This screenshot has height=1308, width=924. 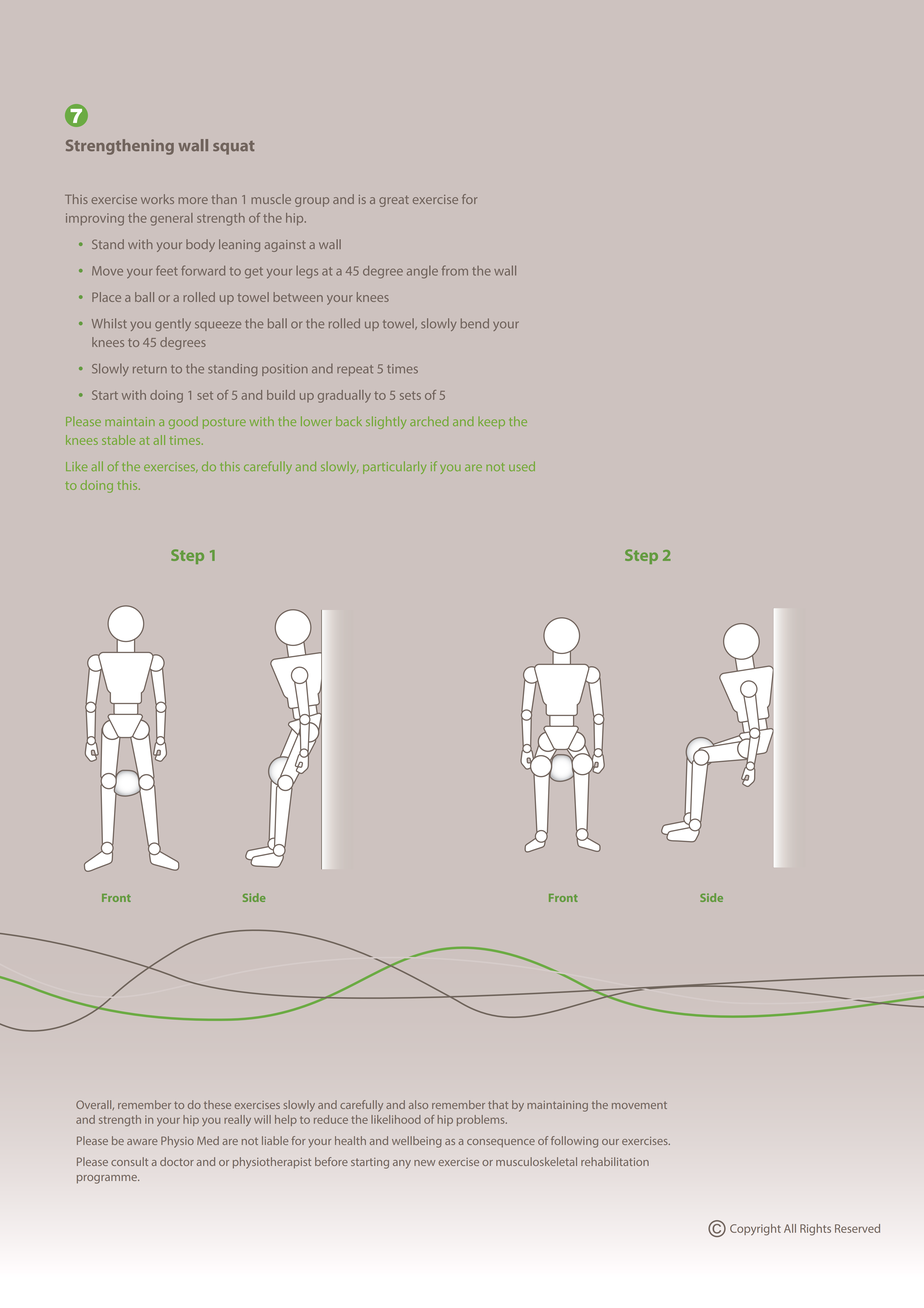 I want to click on from, so click(x=455, y=270).
